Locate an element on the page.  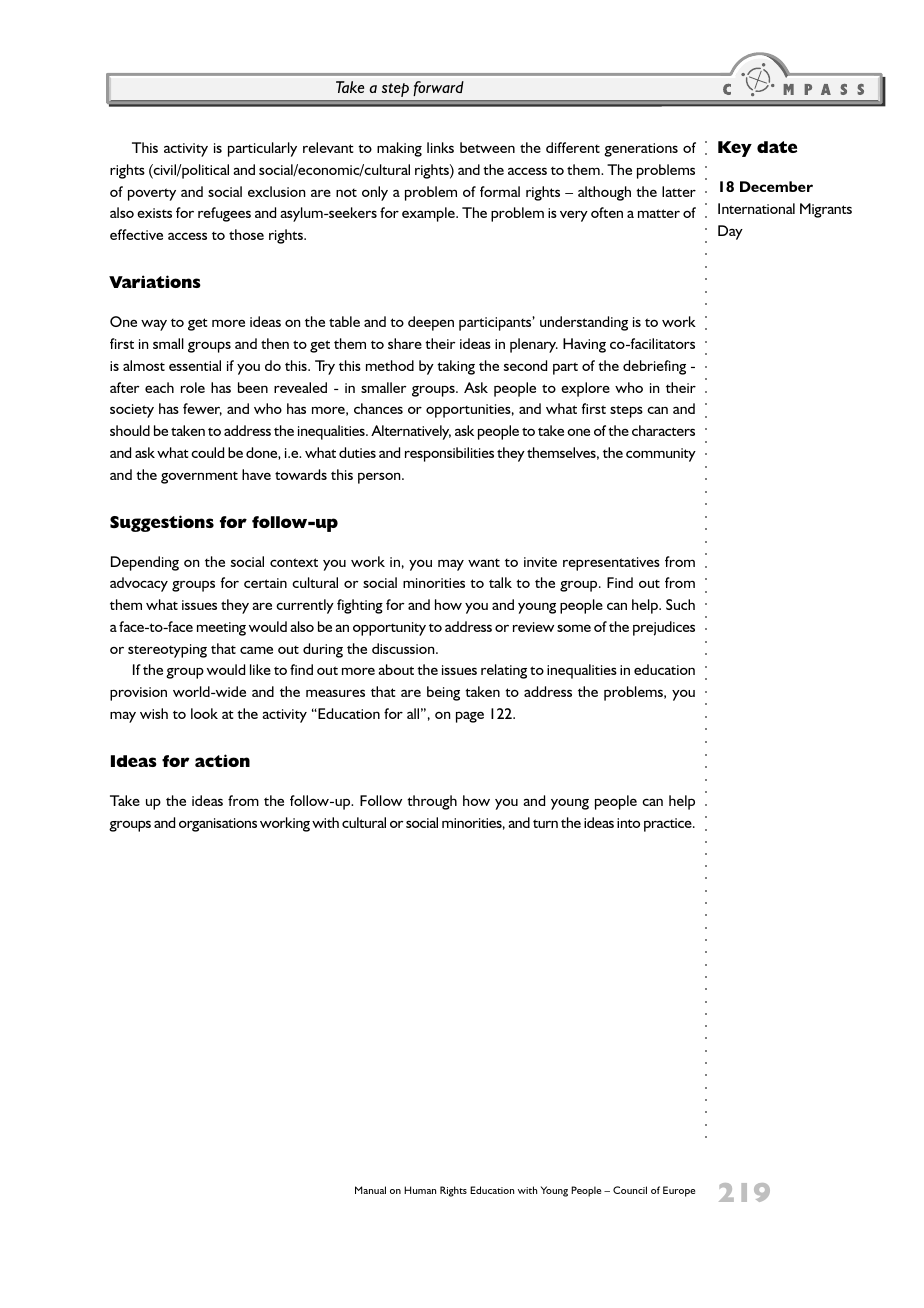
Human is located at coordinates (420, 1190).
